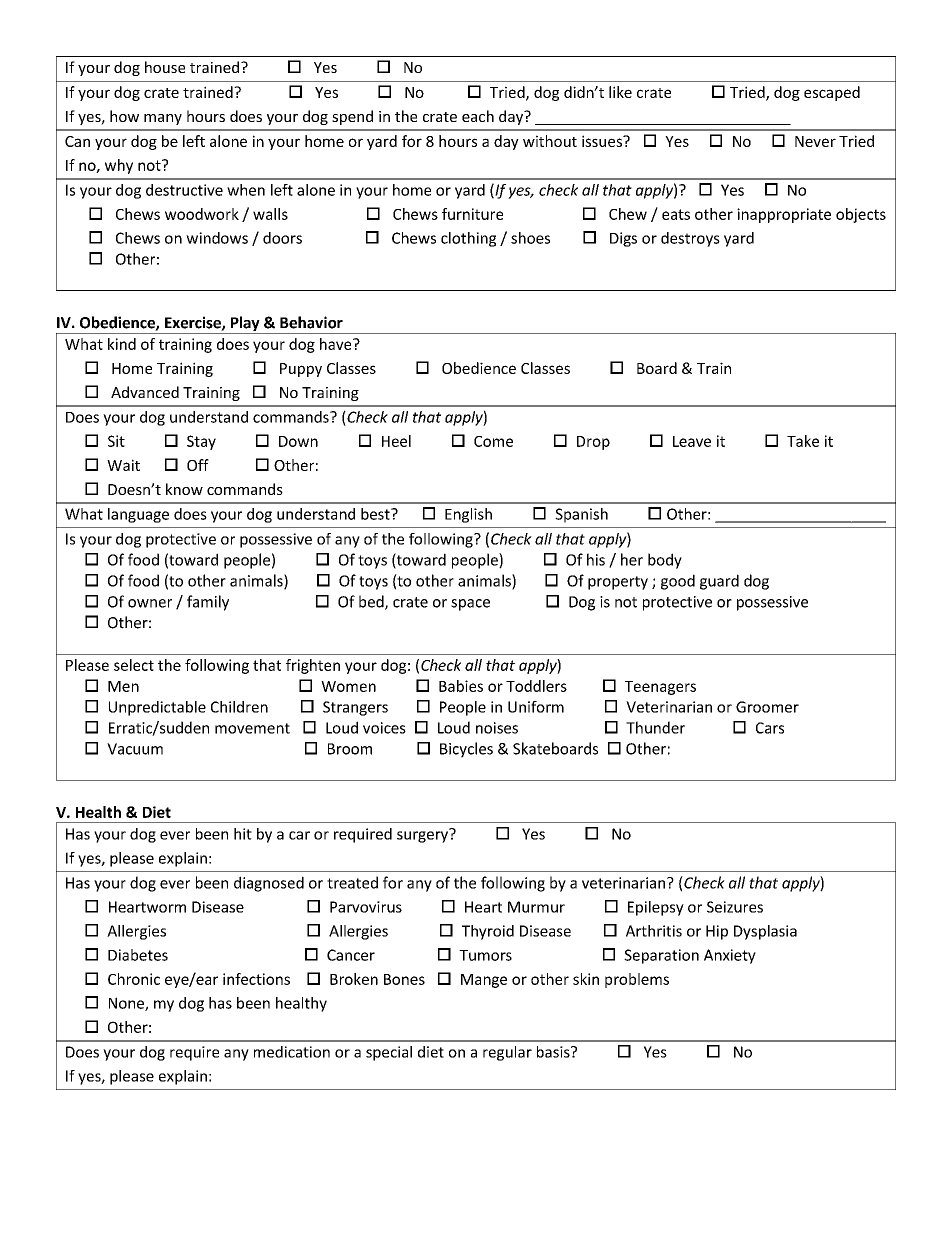 Image resolution: width=952 pixels, height=1233 pixels. I want to click on noises, so click(497, 728).
